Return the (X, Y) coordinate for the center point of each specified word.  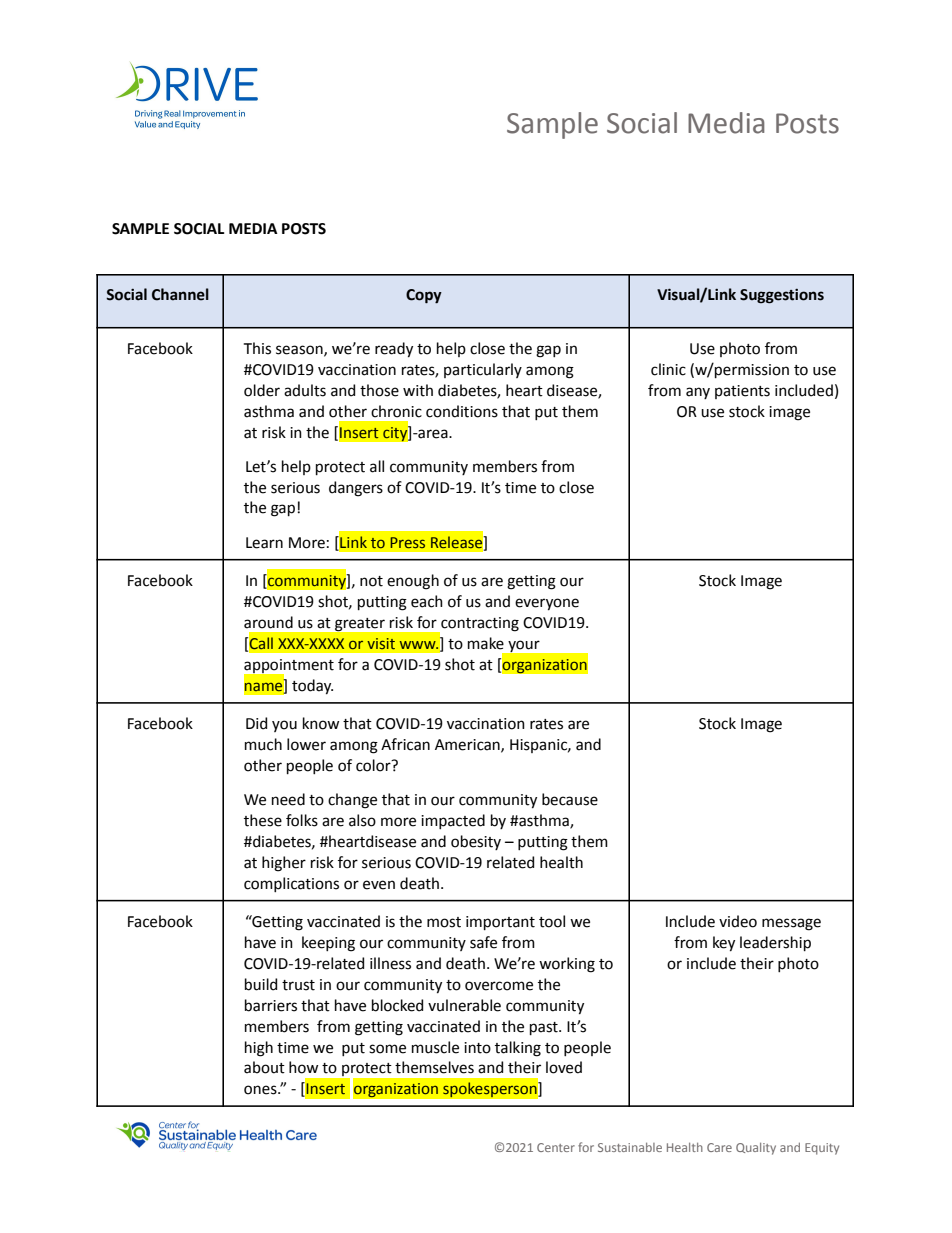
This (257, 348)
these (263, 820)
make (486, 643)
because (570, 799)
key (724, 944)
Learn (264, 543)
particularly (483, 370)
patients (742, 392)
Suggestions (782, 296)
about (264, 1067)
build (261, 984)
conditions (462, 411)
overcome (499, 986)
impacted (453, 821)
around (268, 622)
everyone (547, 604)
